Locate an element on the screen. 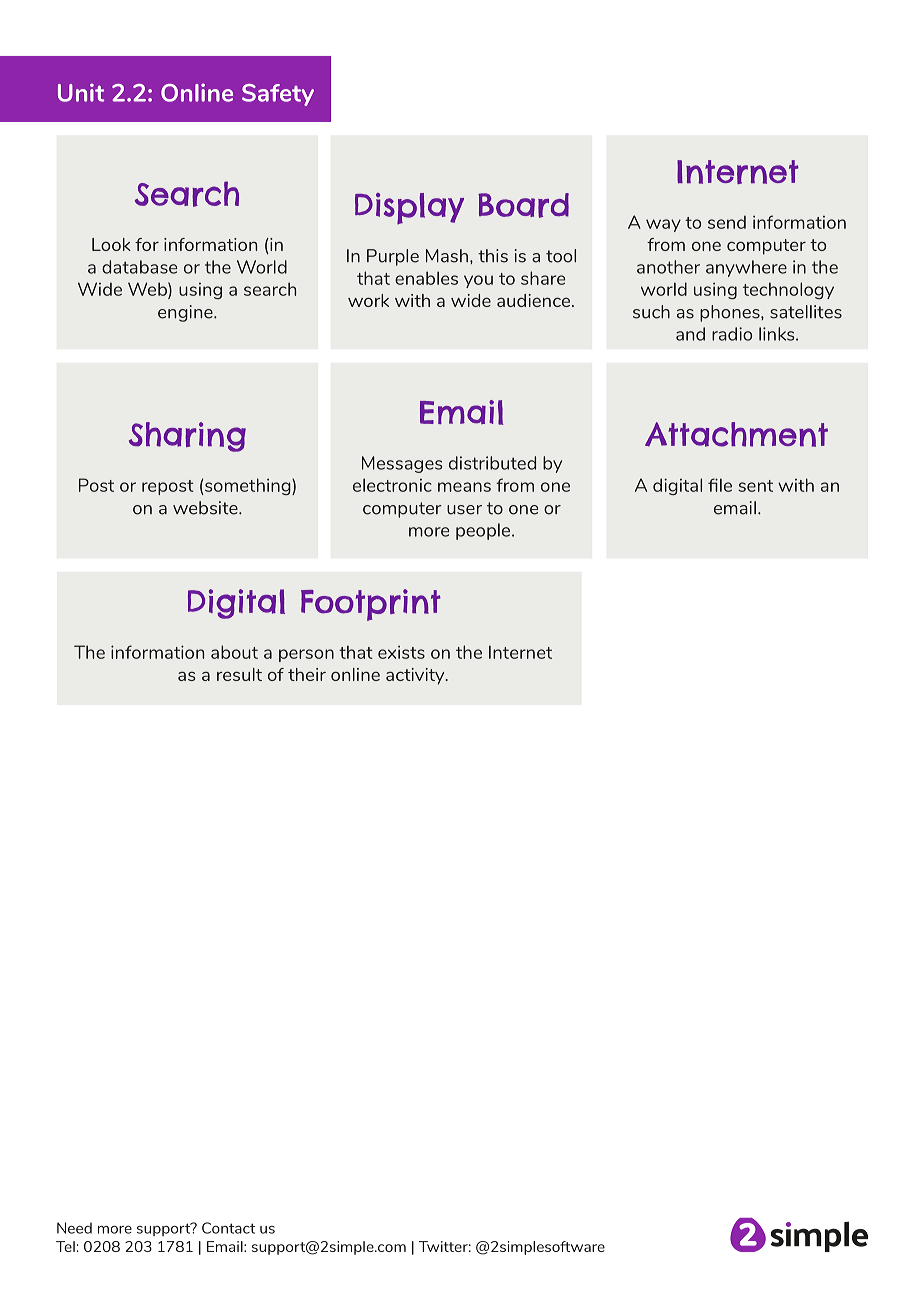 The height and width of the screenshot is (1308, 924). person is located at coordinates (306, 655).
